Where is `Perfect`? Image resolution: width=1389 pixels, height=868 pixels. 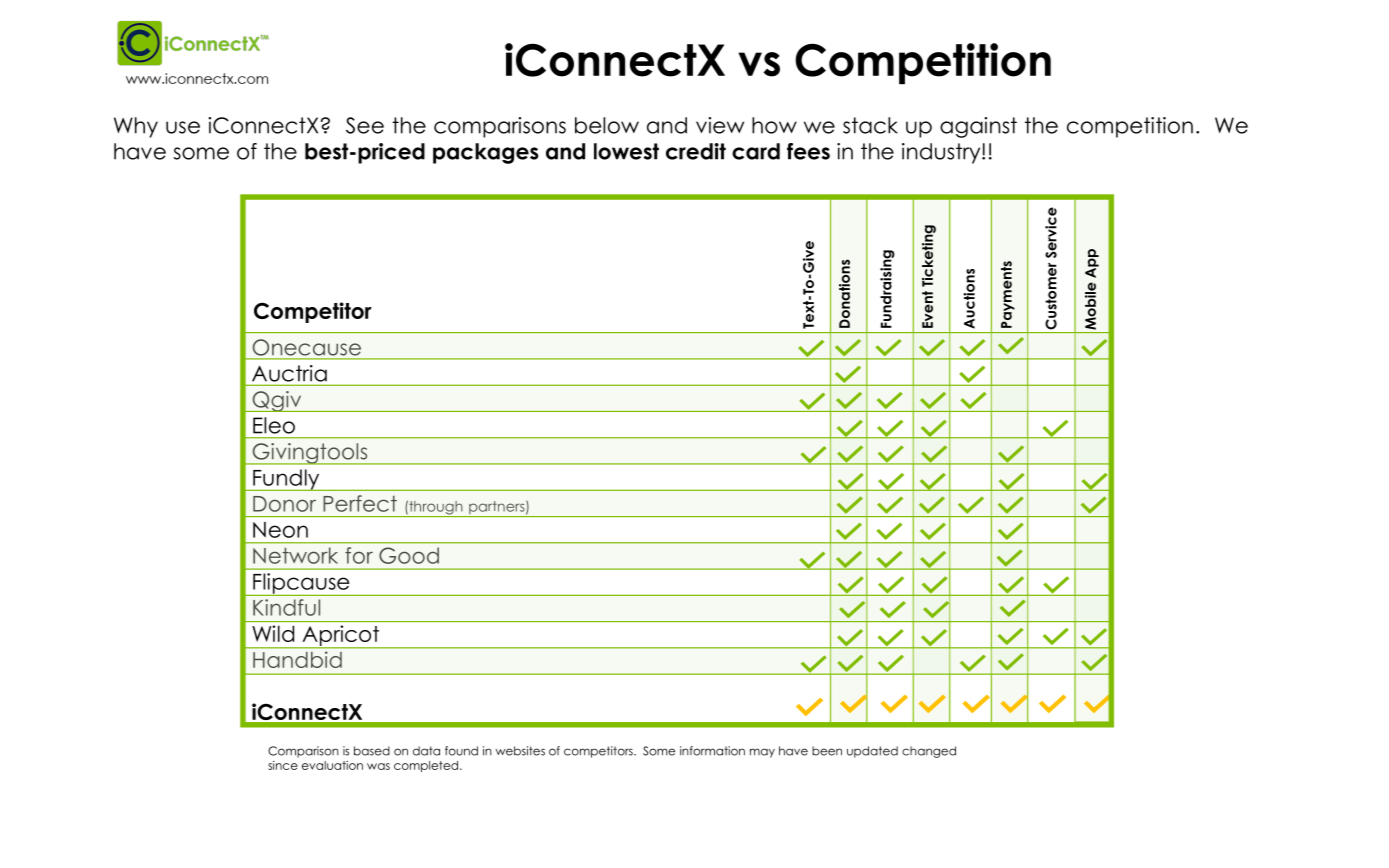 Perfect is located at coordinates (360, 503).
